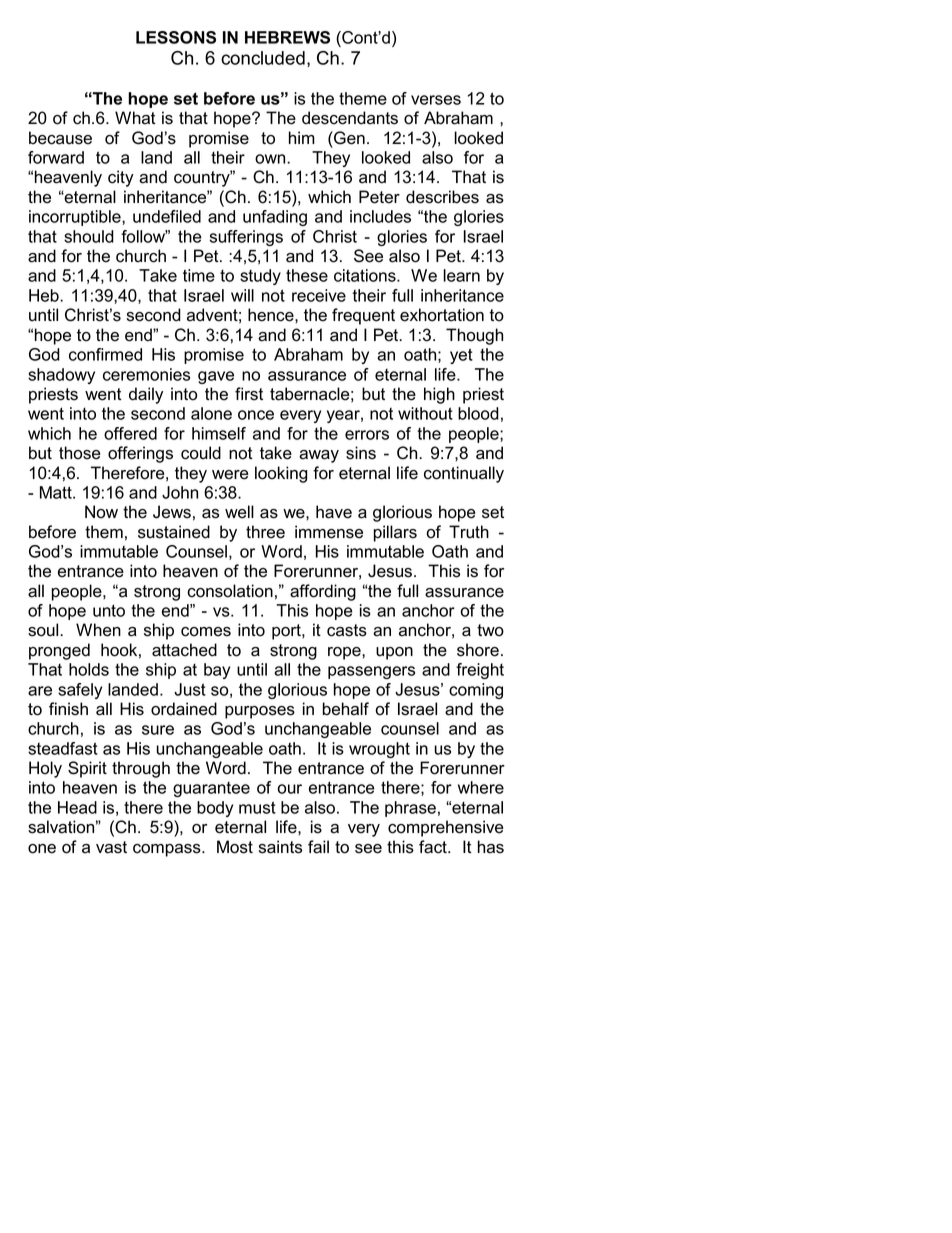  I want to click on unto, so click(109, 610).
